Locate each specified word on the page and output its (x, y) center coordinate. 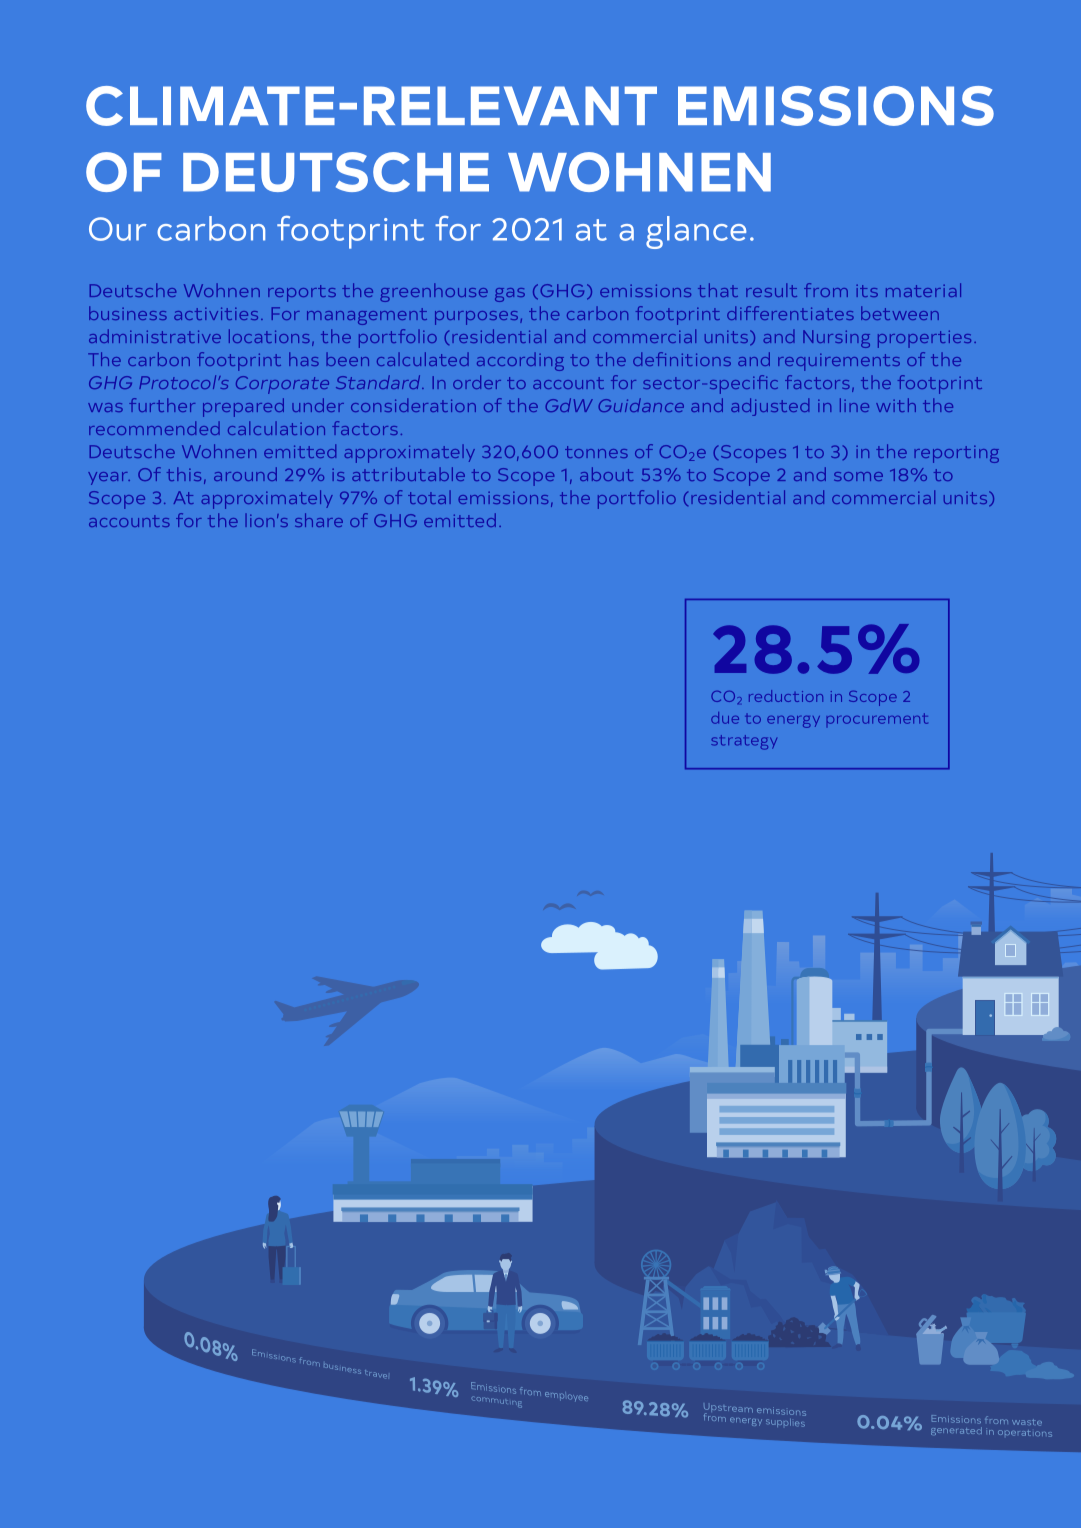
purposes (476, 318)
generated (956, 1431)
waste (1027, 1422)
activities (216, 313)
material (923, 290)
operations (1025, 1433)
